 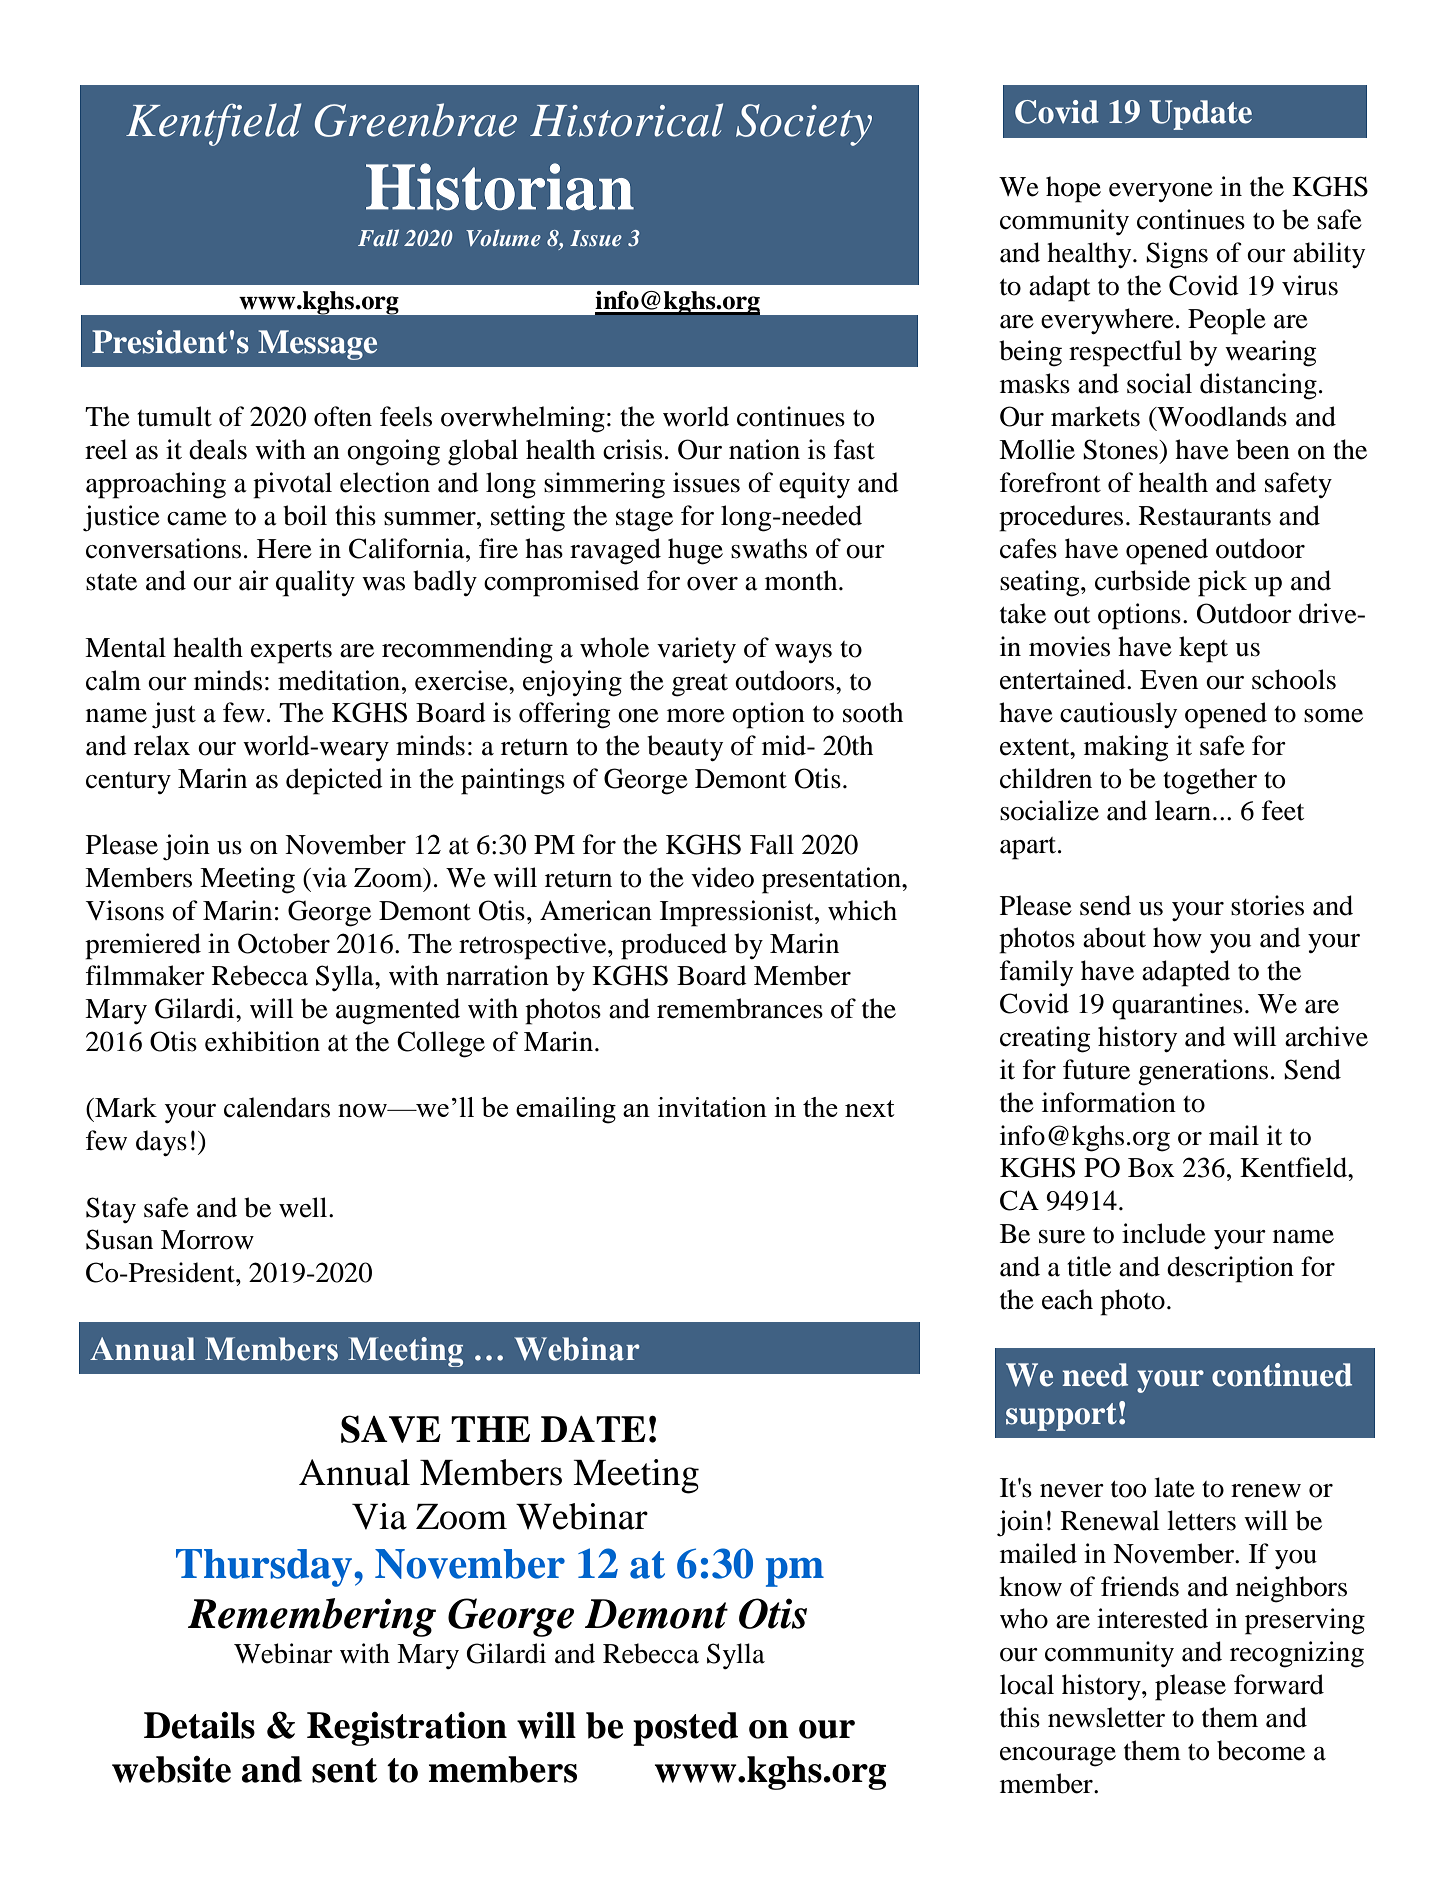 I want to click on Historian, so click(x=500, y=186).
